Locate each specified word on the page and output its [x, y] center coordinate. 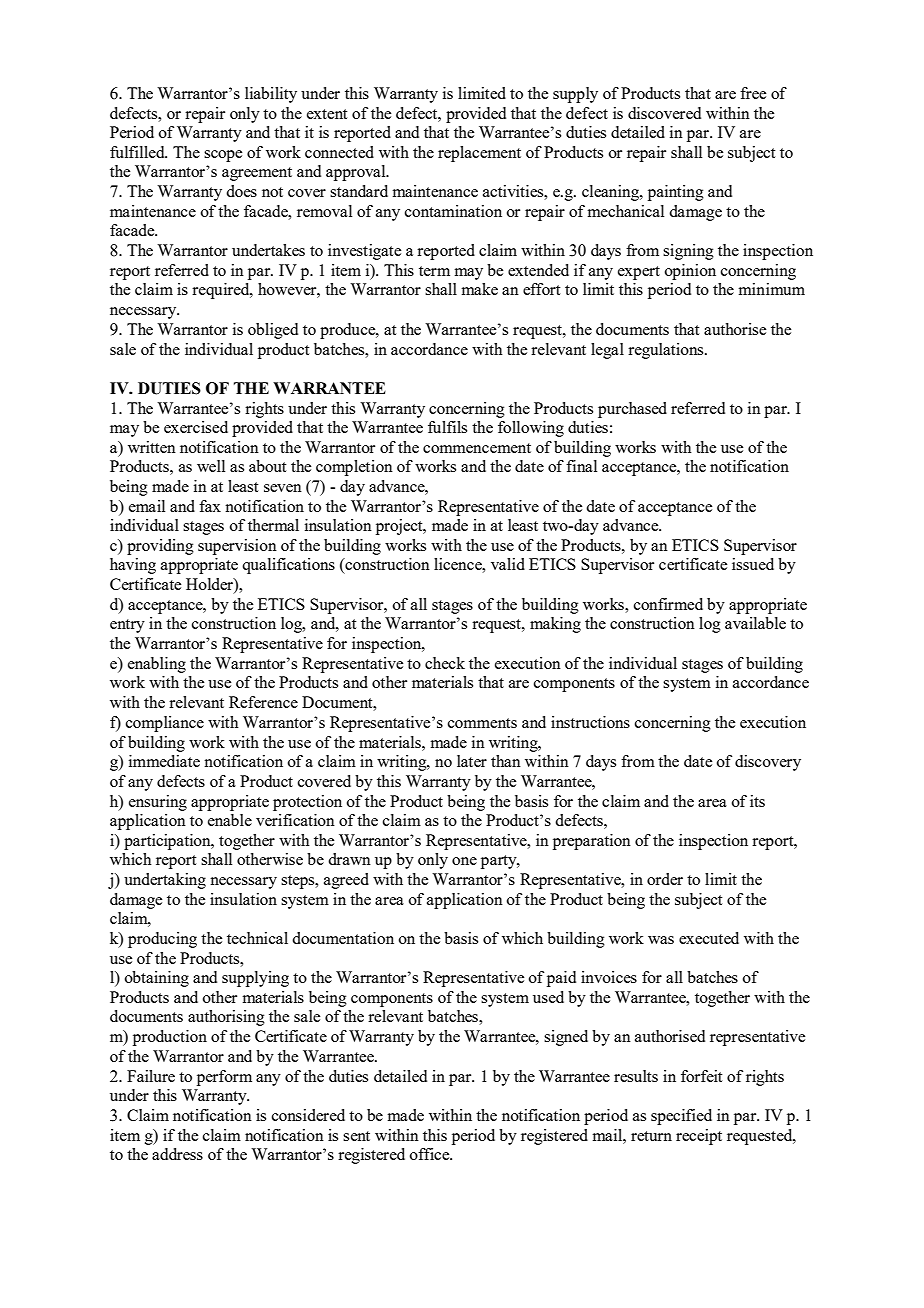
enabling [157, 665]
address [177, 1154]
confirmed [668, 604]
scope [223, 156]
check [445, 663]
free [753, 93]
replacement [479, 154]
